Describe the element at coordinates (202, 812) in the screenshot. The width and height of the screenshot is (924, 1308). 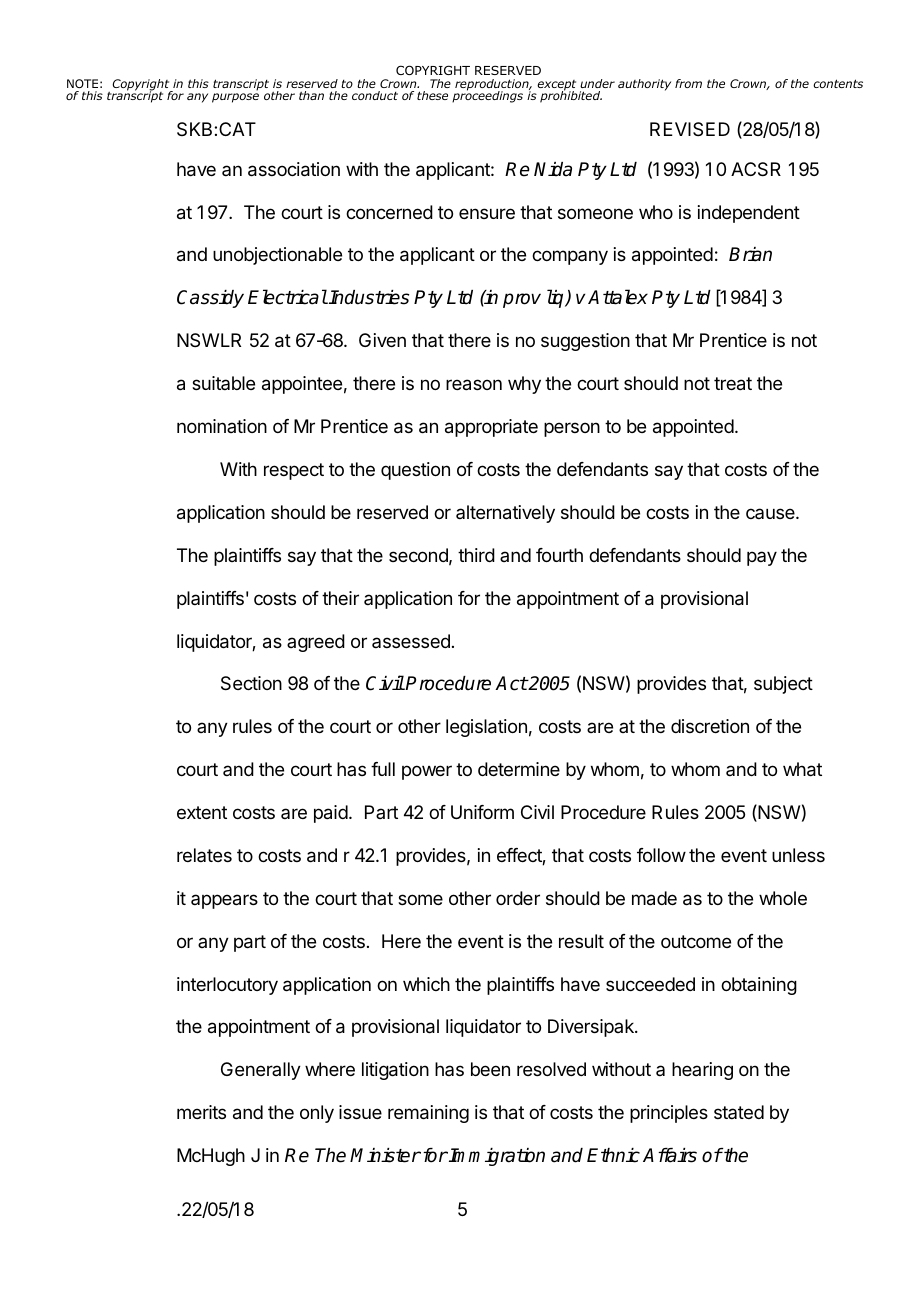
I see `extent` at that location.
